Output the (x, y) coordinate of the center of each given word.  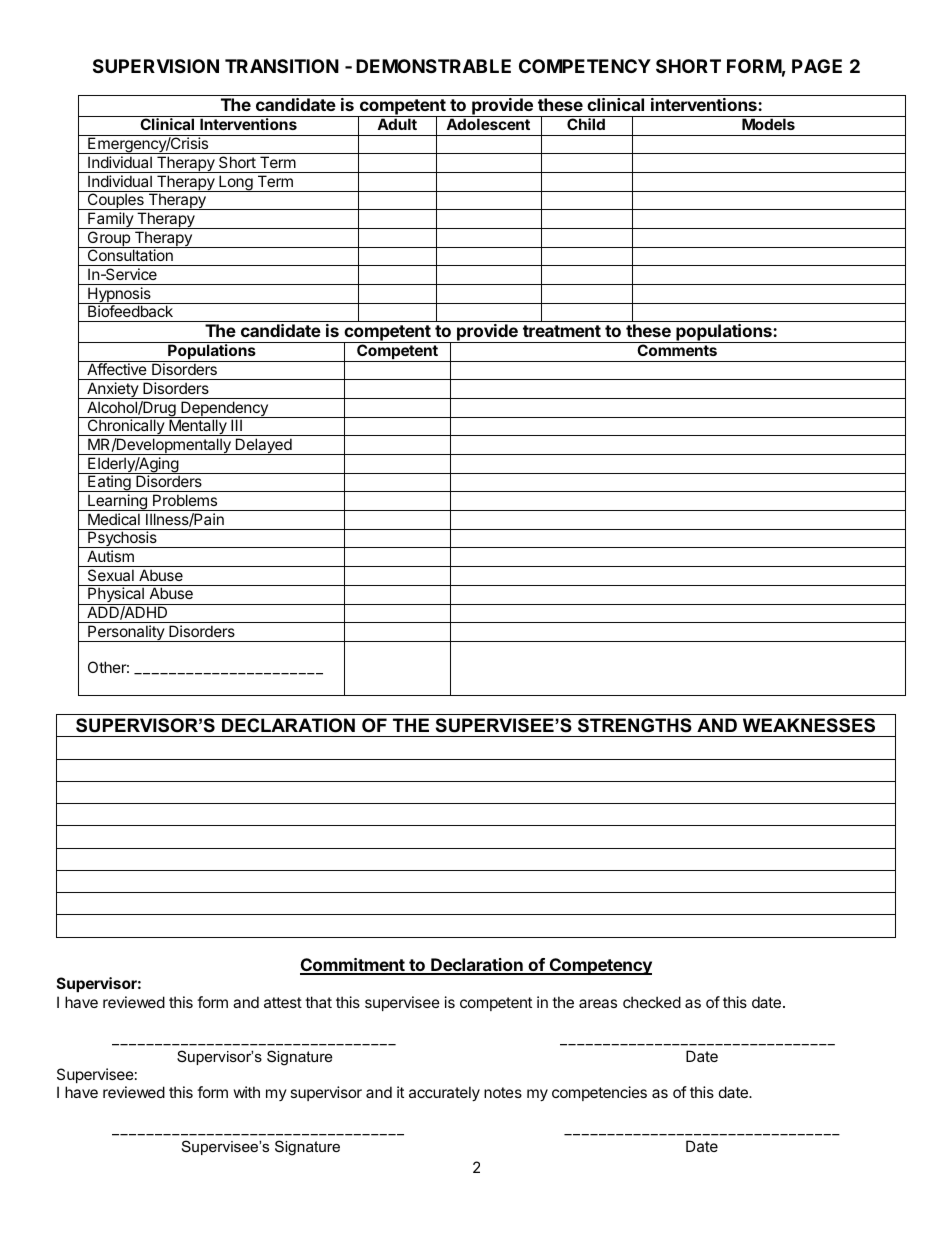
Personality (126, 633)
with (247, 1092)
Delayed (263, 446)
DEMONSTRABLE (433, 66)
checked (652, 1002)
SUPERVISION (156, 66)
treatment (562, 331)
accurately (444, 1093)
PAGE (817, 66)
